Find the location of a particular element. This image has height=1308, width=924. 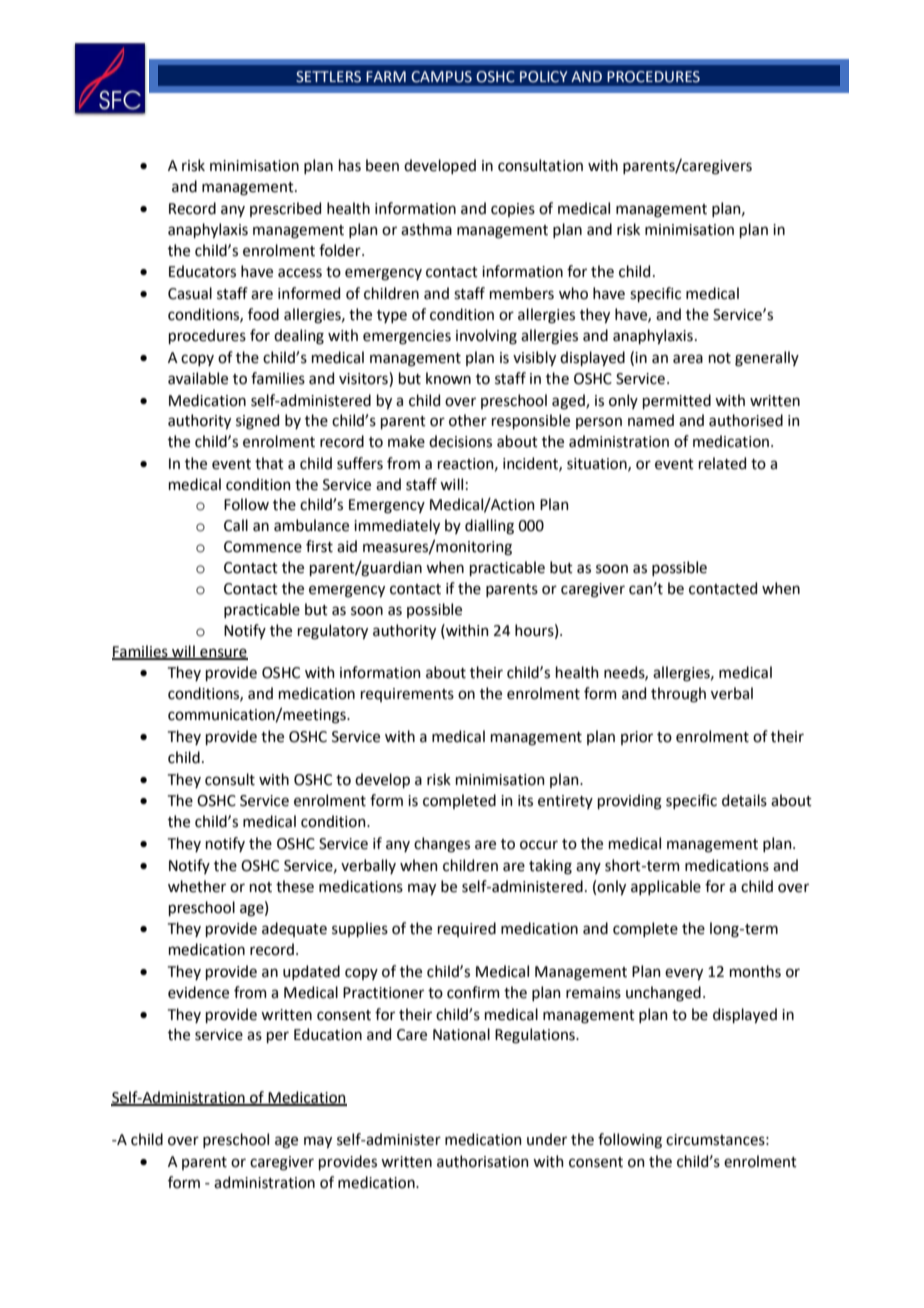

Education is located at coordinates (328, 1034).
